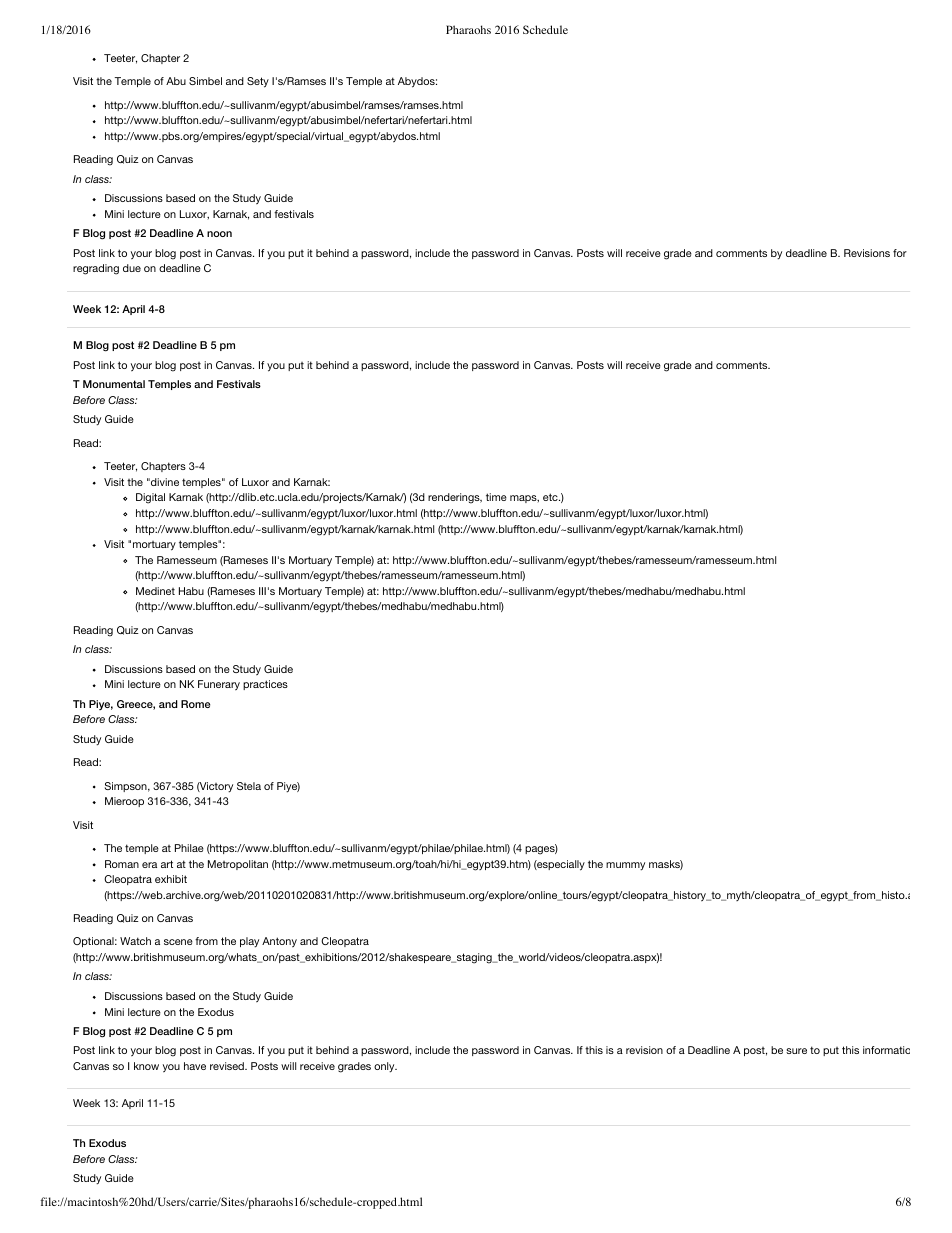 Image resolution: width=952 pixels, height=1233 pixels. I want to click on time, so click(496, 497).
